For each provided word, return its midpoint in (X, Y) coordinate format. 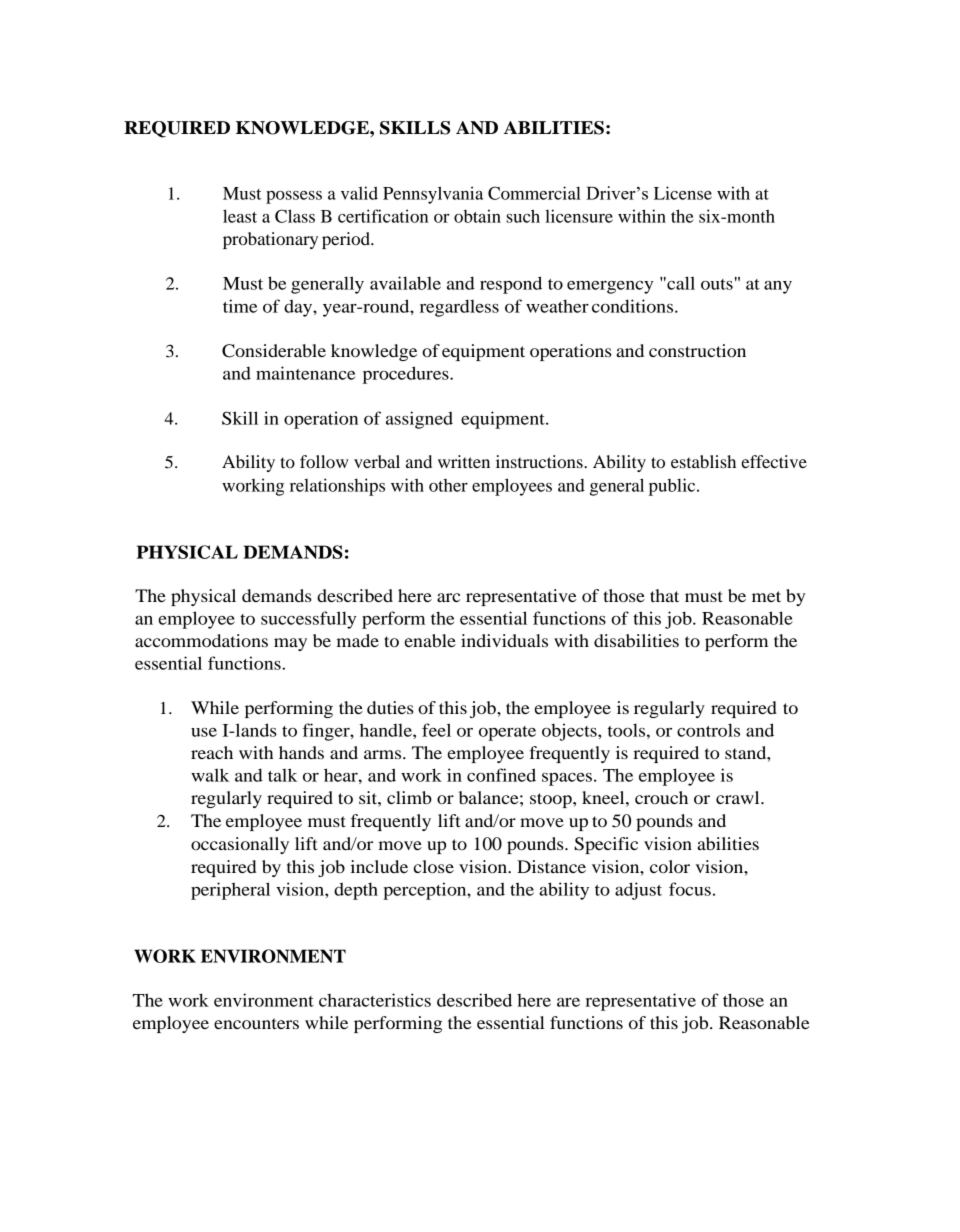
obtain (477, 216)
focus (690, 889)
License (683, 193)
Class (295, 216)
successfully (308, 620)
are (568, 1002)
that (664, 595)
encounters (256, 1023)
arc (448, 597)
